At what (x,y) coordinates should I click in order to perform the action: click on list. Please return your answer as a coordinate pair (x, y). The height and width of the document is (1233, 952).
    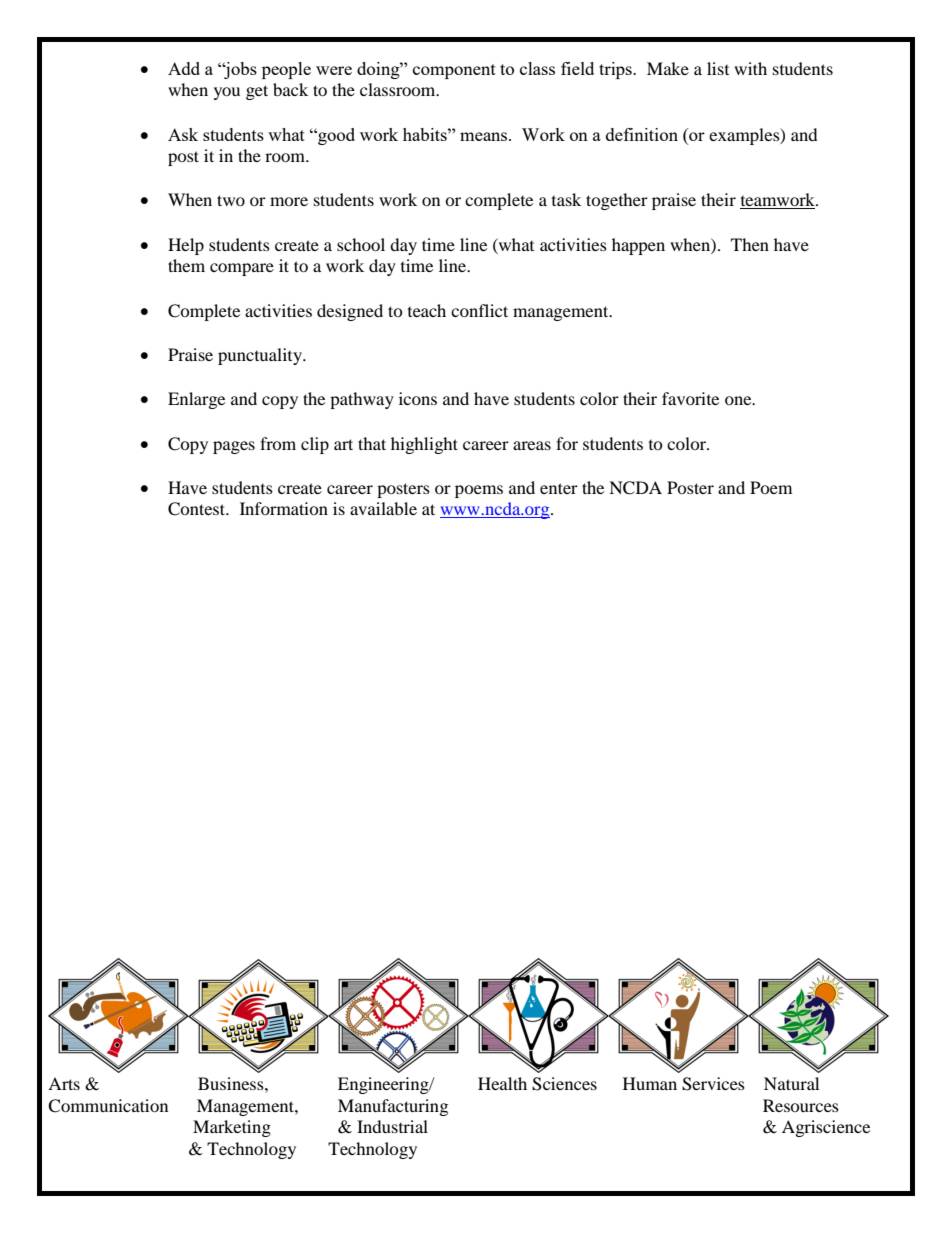
    Looking at the image, I should click on (718, 68).
